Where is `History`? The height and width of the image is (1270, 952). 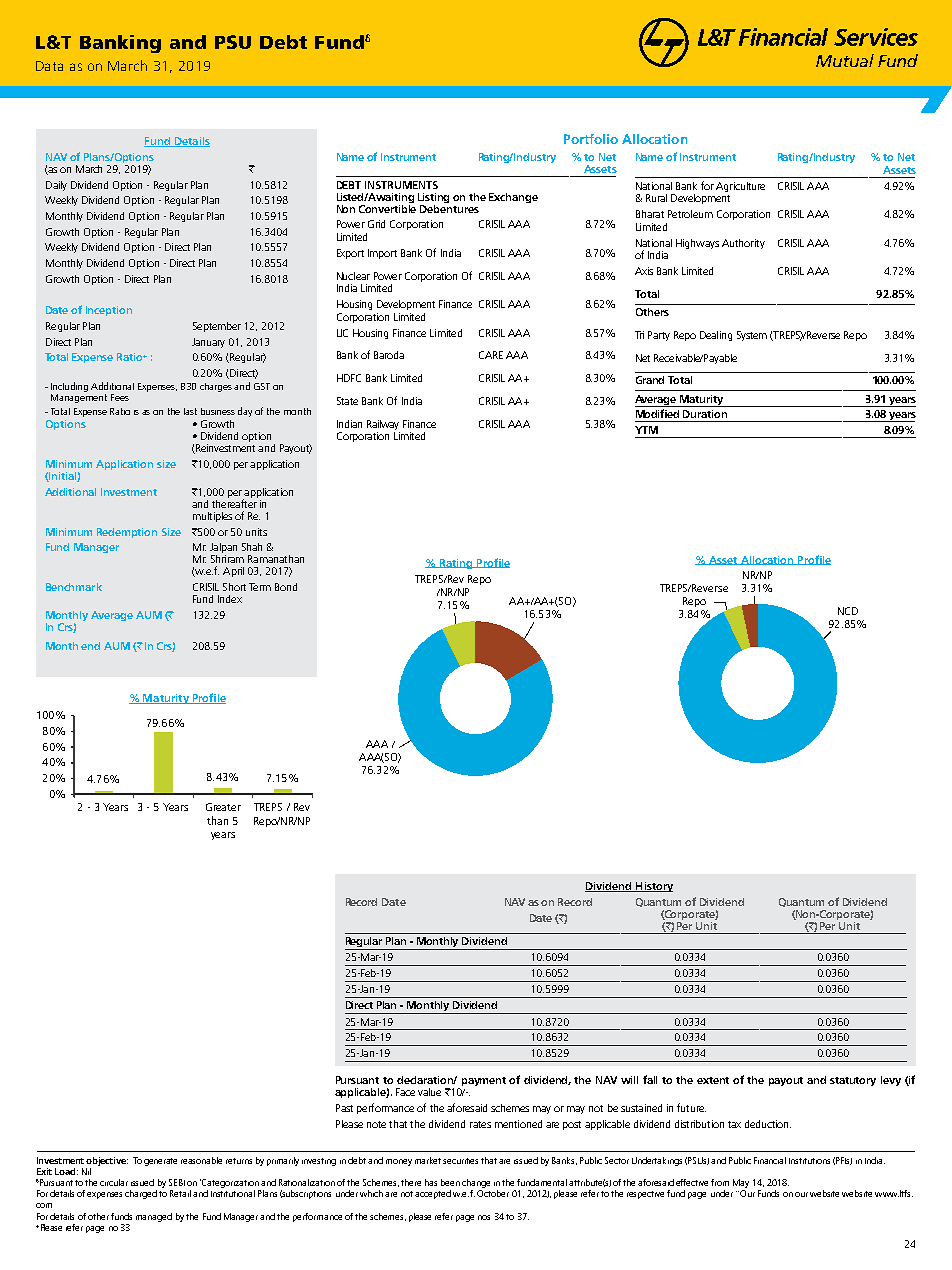 History is located at coordinates (653, 887).
